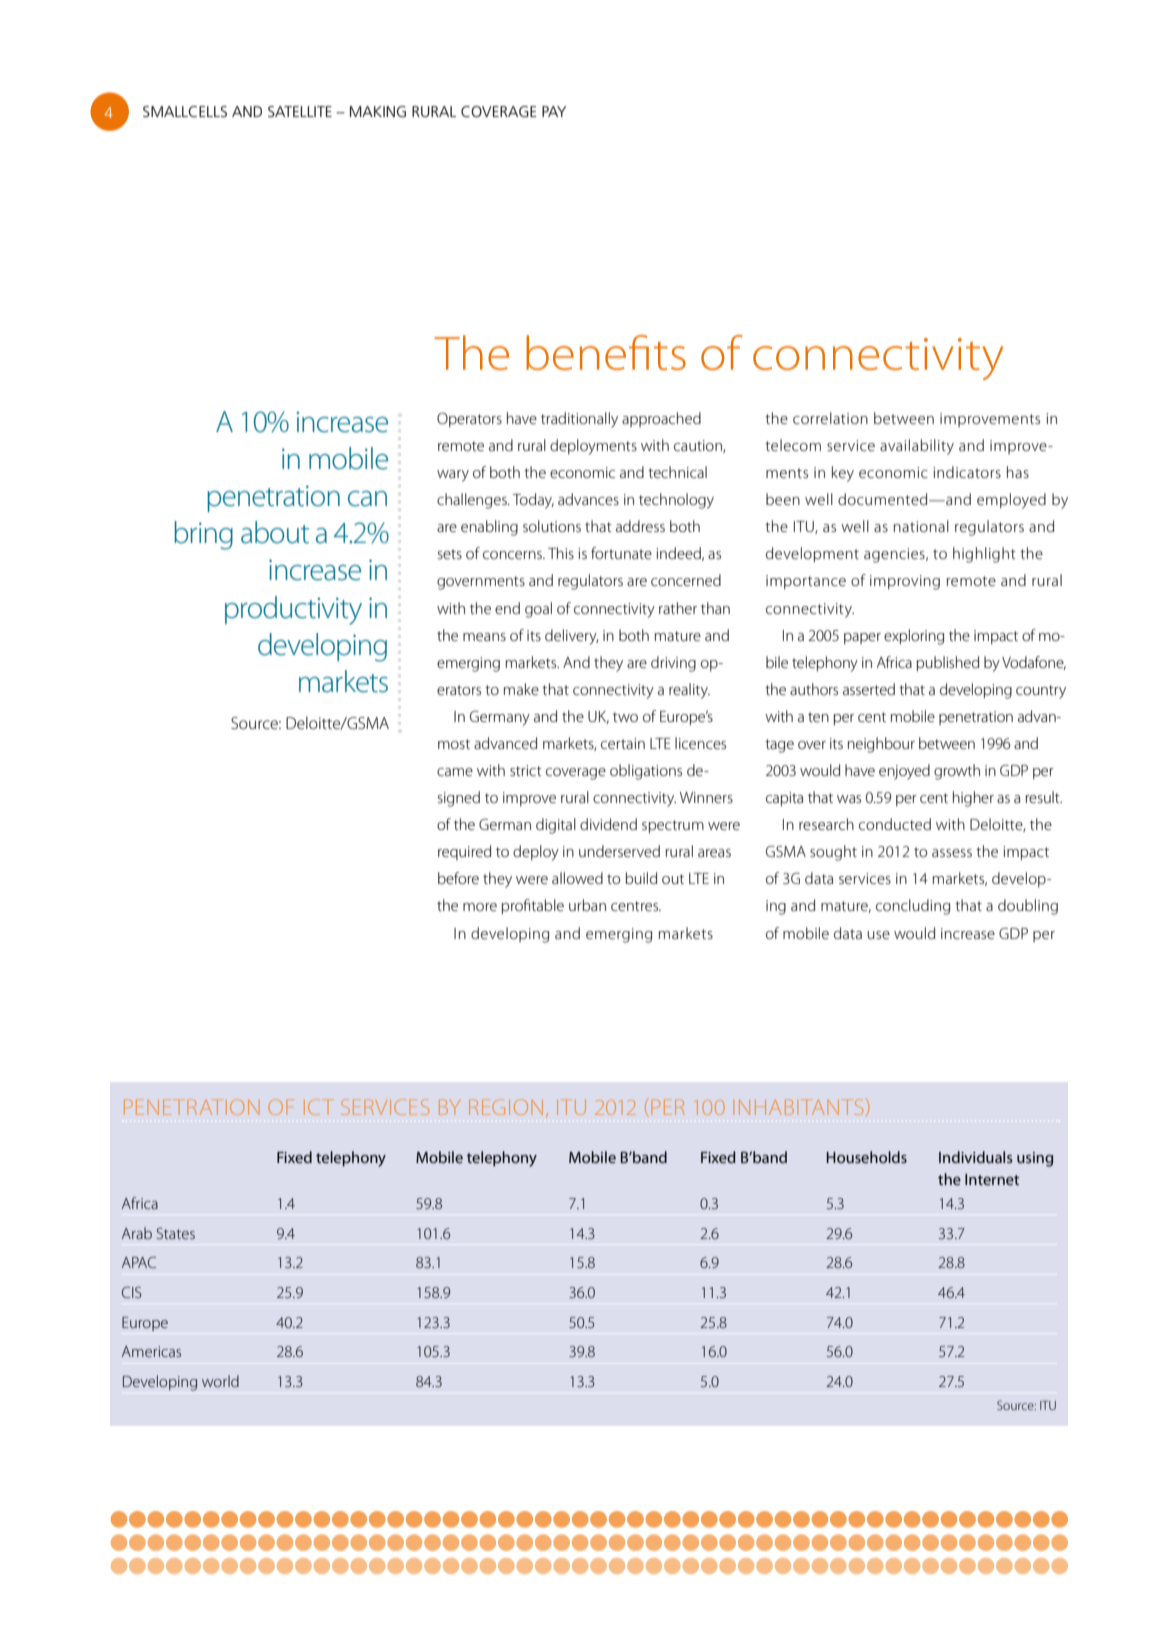 This screenshot has height=1629, width=1152. I want to click on region, so click(506, 1107).
